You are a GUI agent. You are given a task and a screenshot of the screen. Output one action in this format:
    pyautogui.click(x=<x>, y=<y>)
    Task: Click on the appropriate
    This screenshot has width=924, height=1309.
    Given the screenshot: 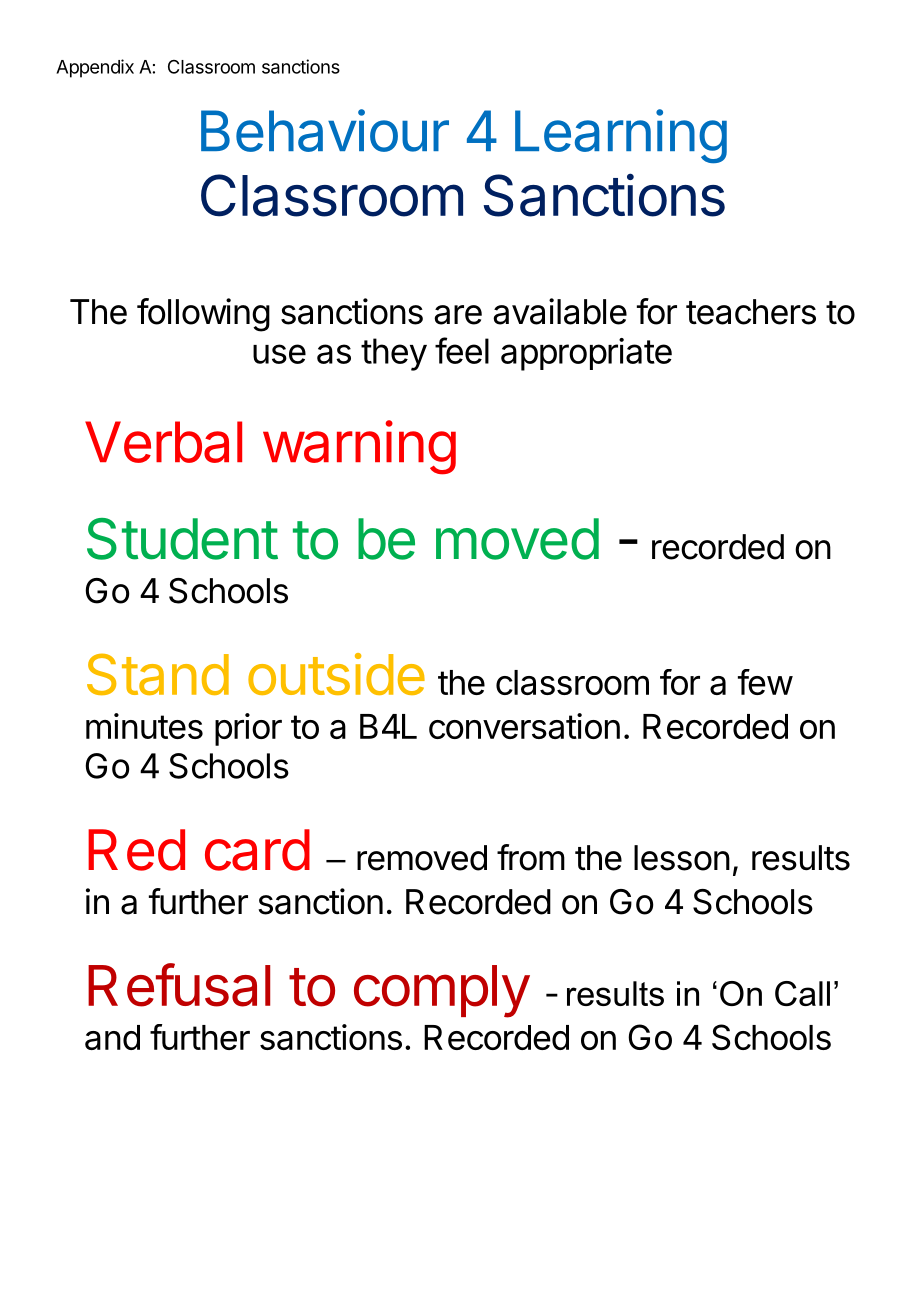 What is the action you would take?
    pyautogui.click(x=586, y=354)
